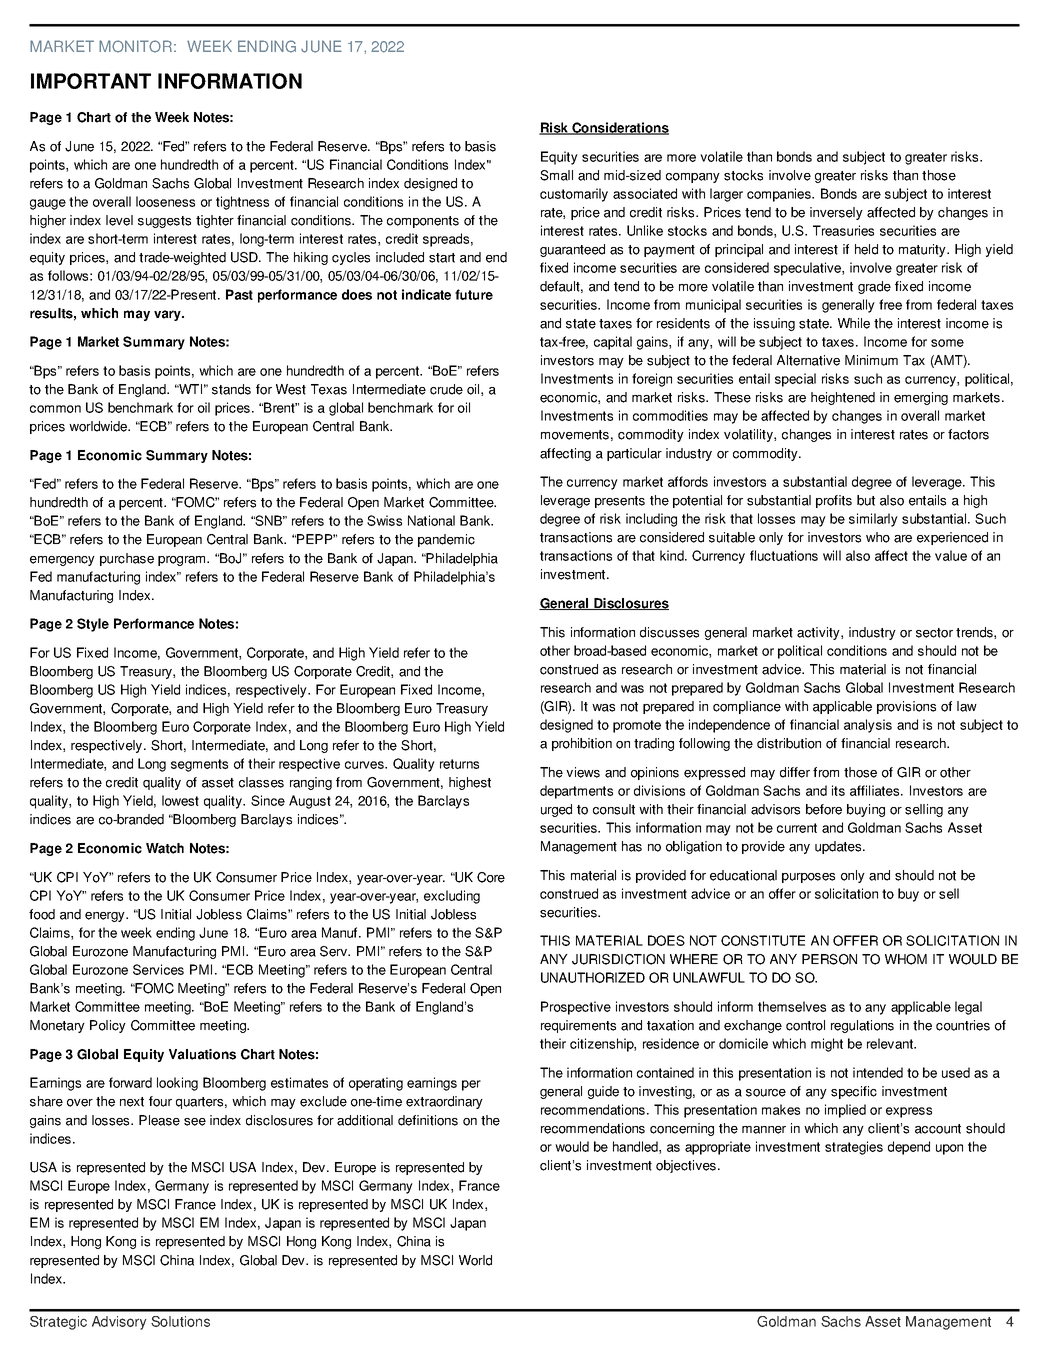  Describe the element at coordinates (780, 195) in the document. I see `companies` at that location.
